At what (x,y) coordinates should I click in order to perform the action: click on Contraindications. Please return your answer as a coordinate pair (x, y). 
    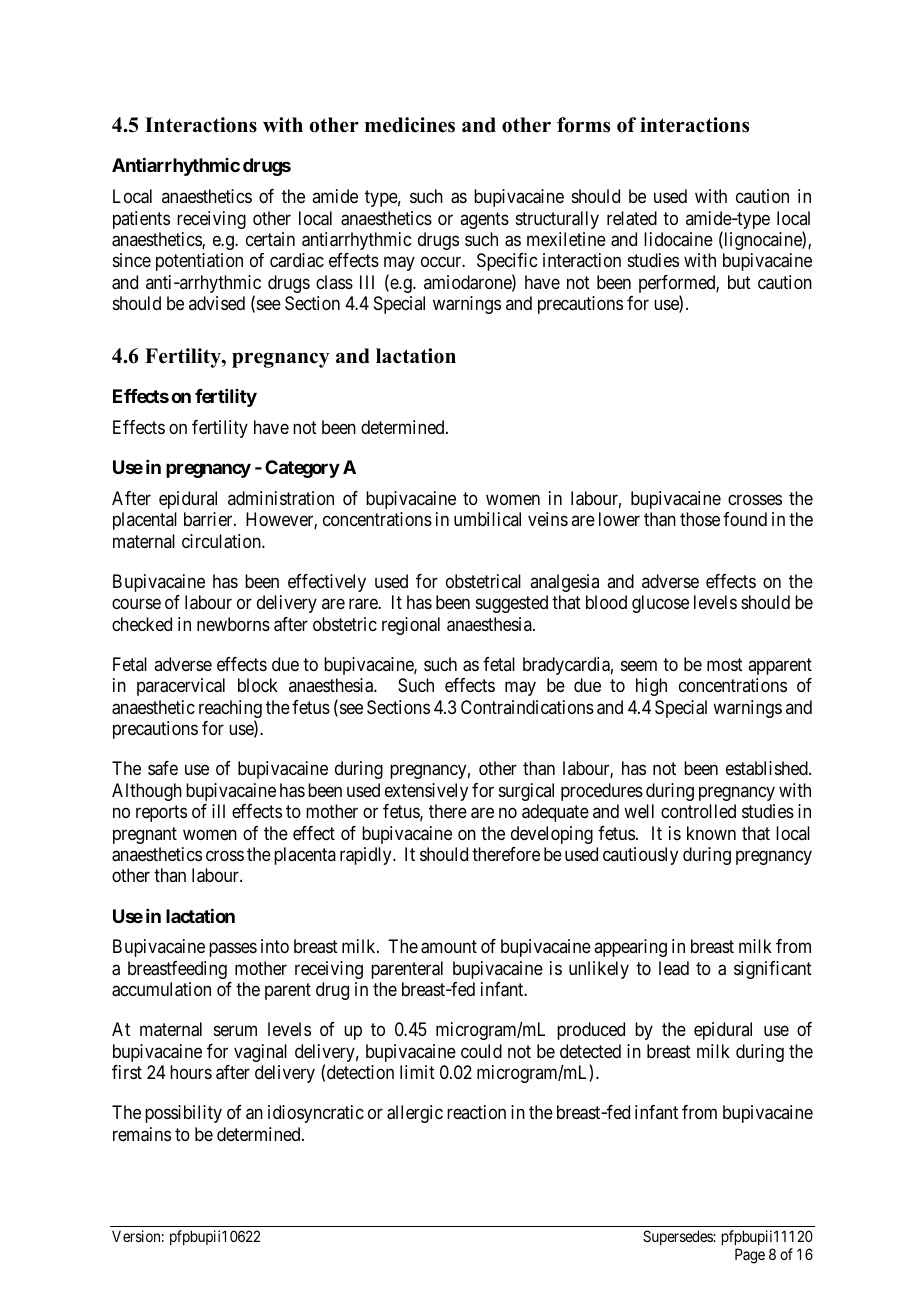
    Looking at the image, I should click on (527, 707).
